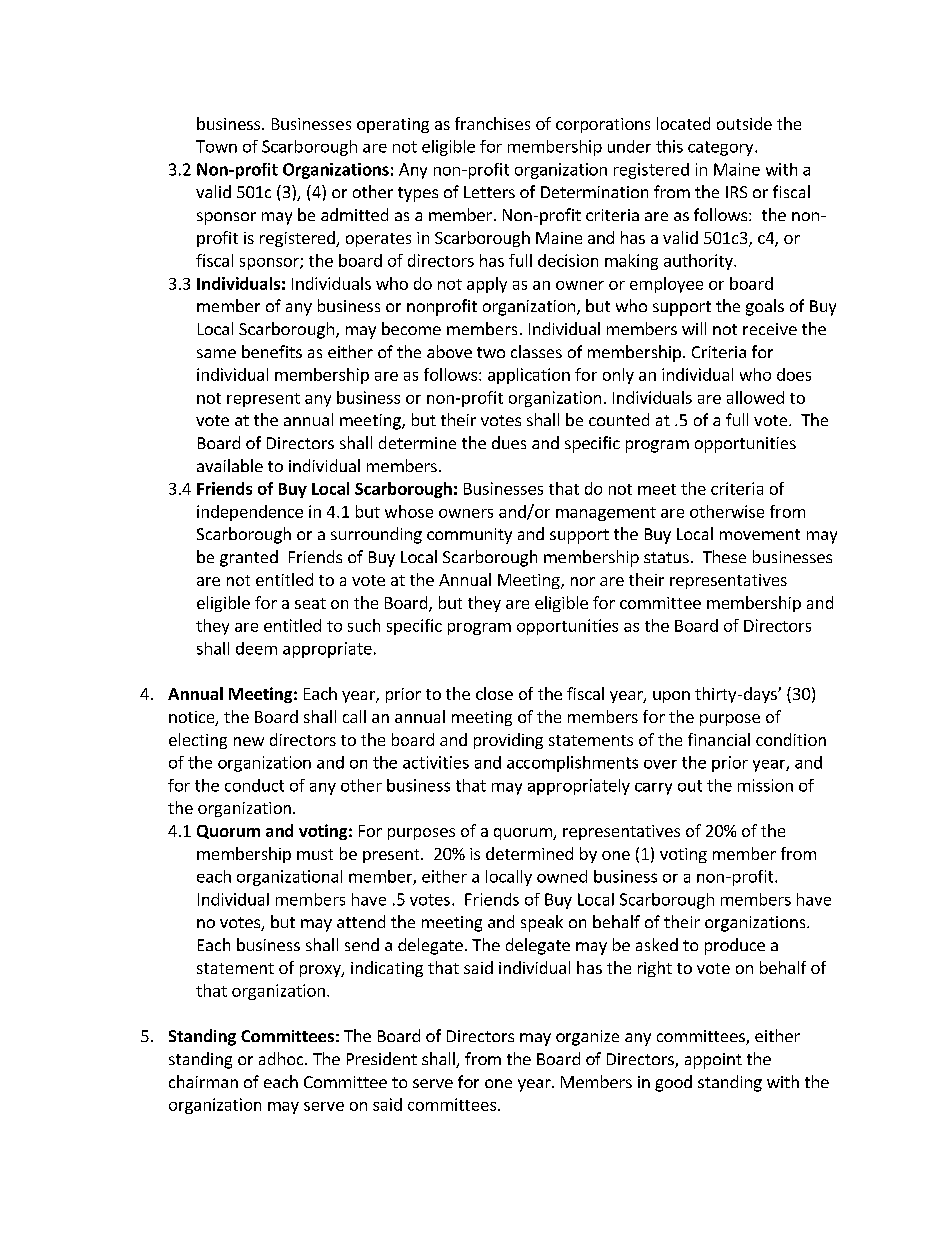  Describe the element at coordinates (310, 603) in the document. I see `seat` at that location.
